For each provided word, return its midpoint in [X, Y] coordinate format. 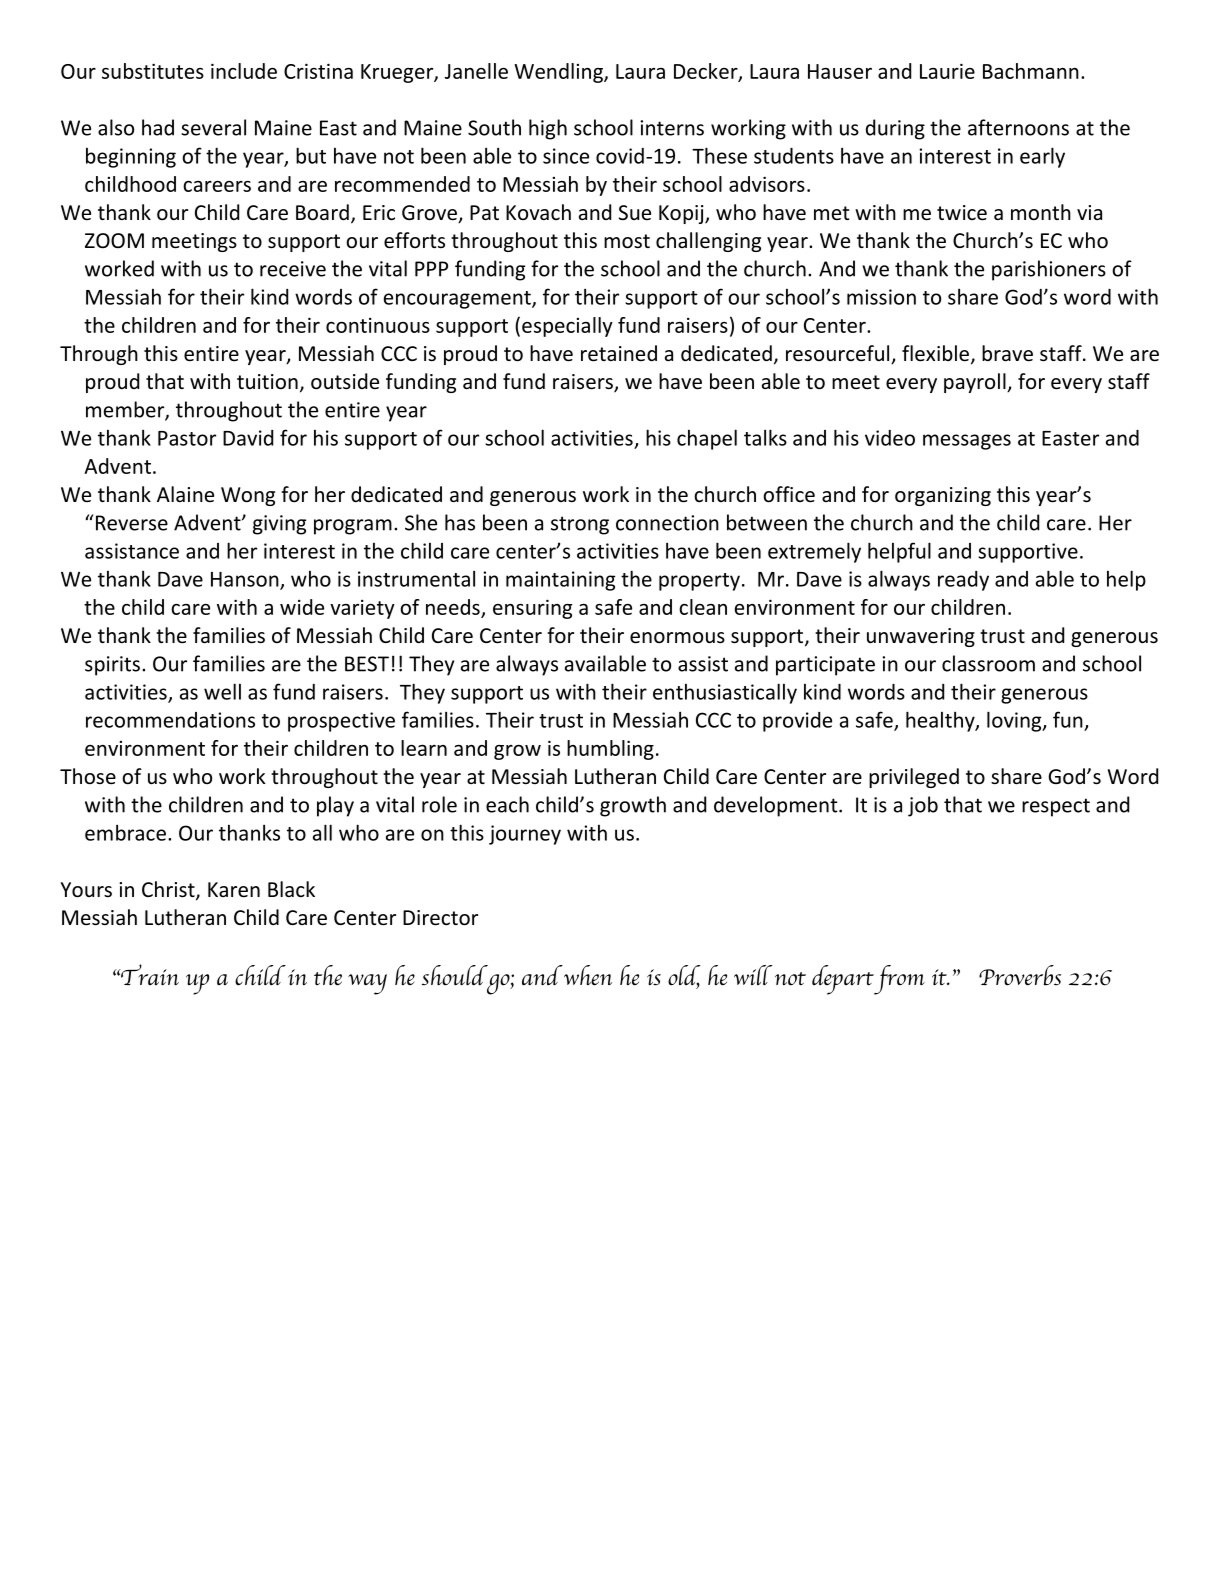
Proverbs [1020, 975]
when [588, 975]
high [548, 129]
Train [148, 975]
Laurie [947, 71]
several [213, 127]
